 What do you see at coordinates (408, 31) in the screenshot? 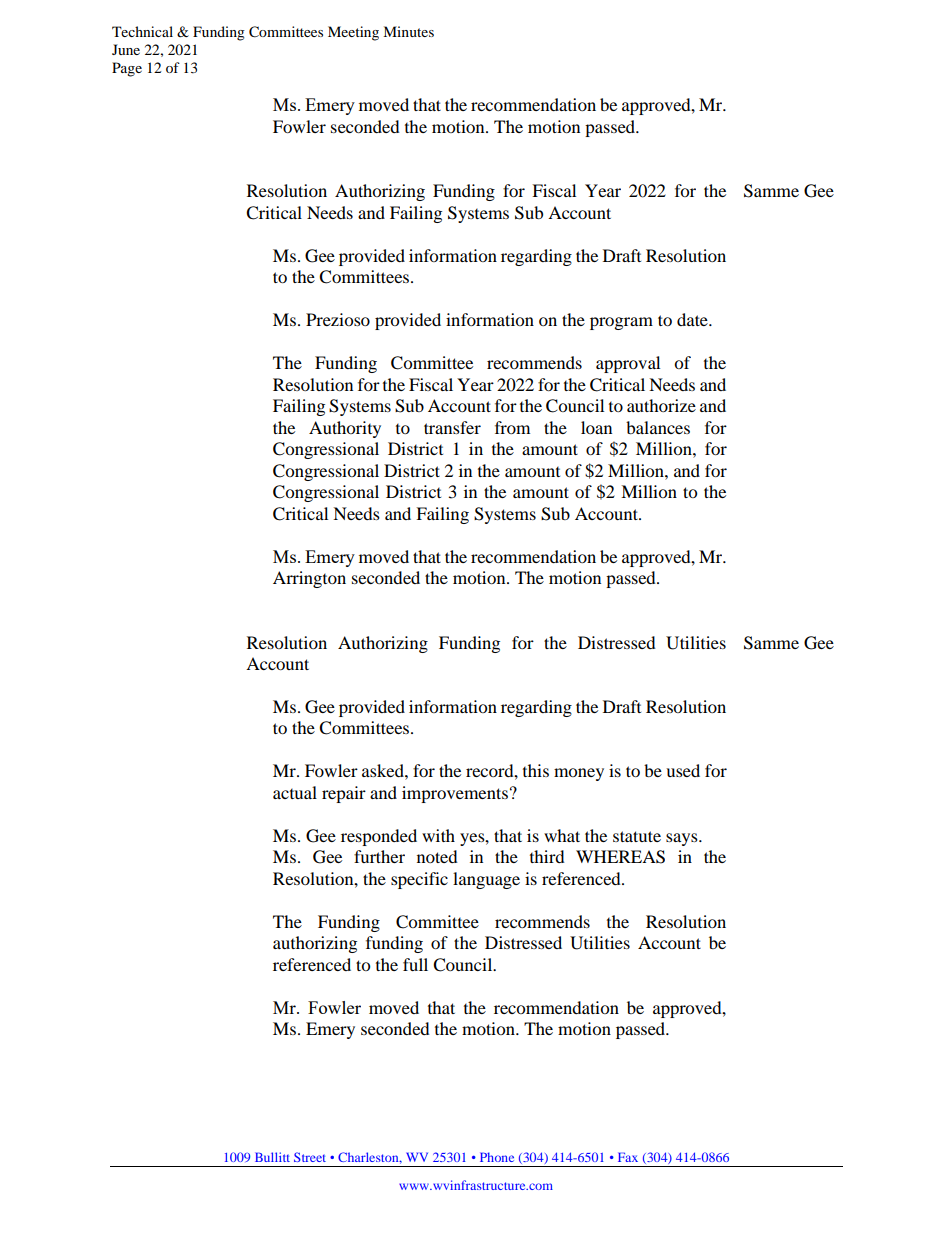
I see `Minutes` at bounding box center [408, 31].
